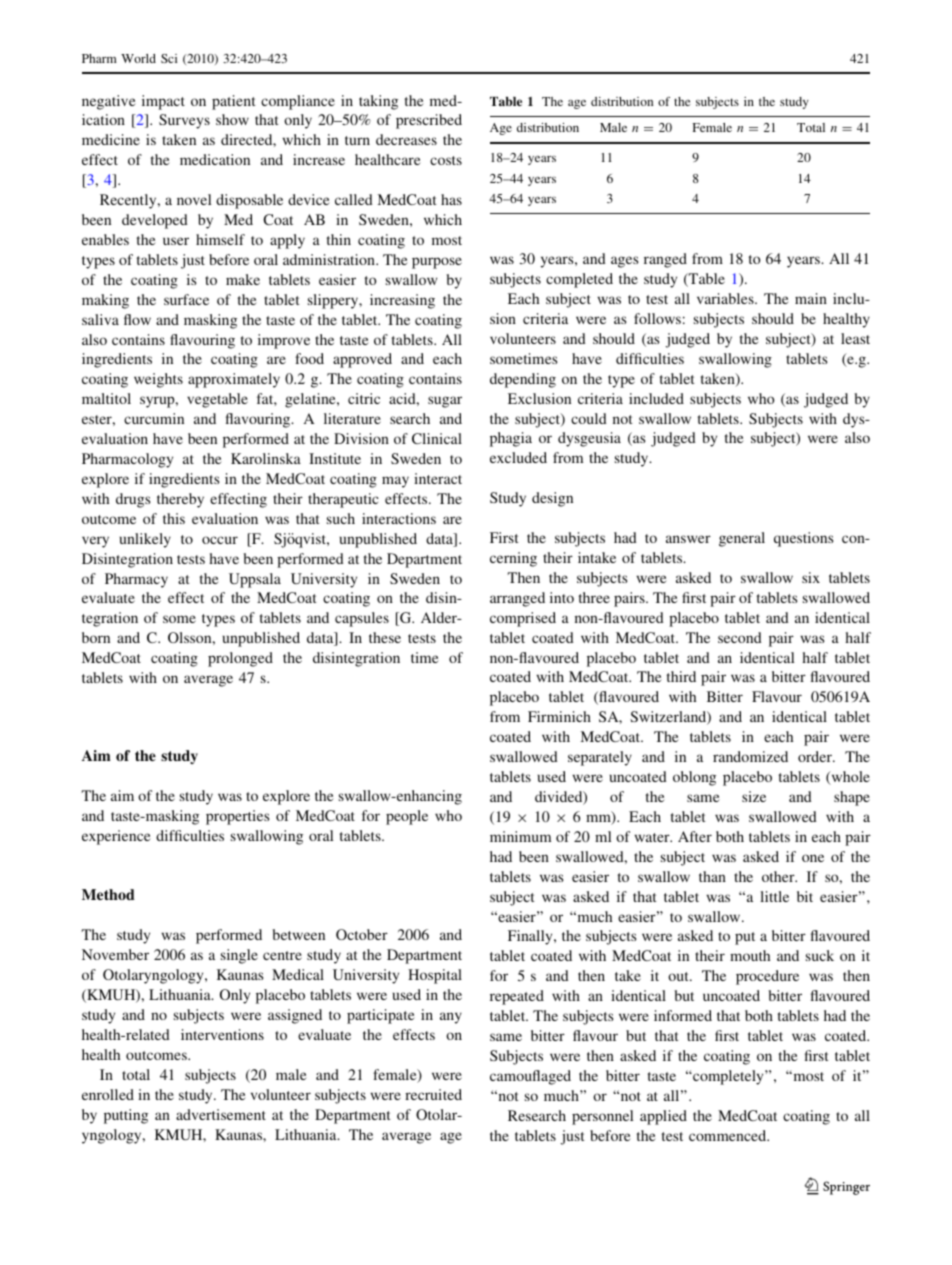  What do you see at coordinates (255, 580) in the screenshot?
I see `Uppsala` at bounding box center [255, 580].
